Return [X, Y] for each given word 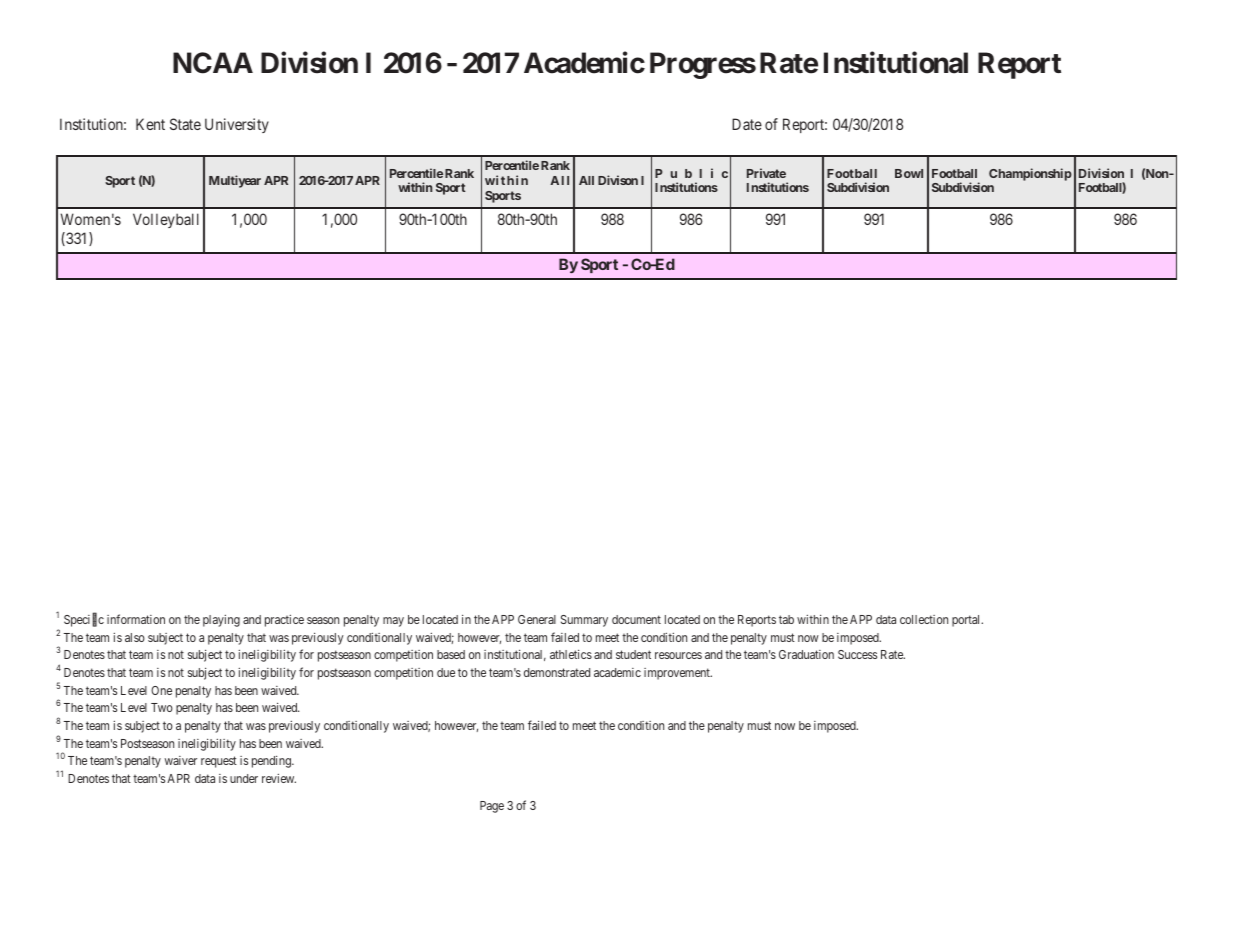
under [244, 778]
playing [221, 621]
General [537, 619]
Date [747, 124]
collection [924, 619]
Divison [618, 180]
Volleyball [166, 220]
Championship [1030, 174]
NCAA [213, 63]
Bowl [909, 173]
